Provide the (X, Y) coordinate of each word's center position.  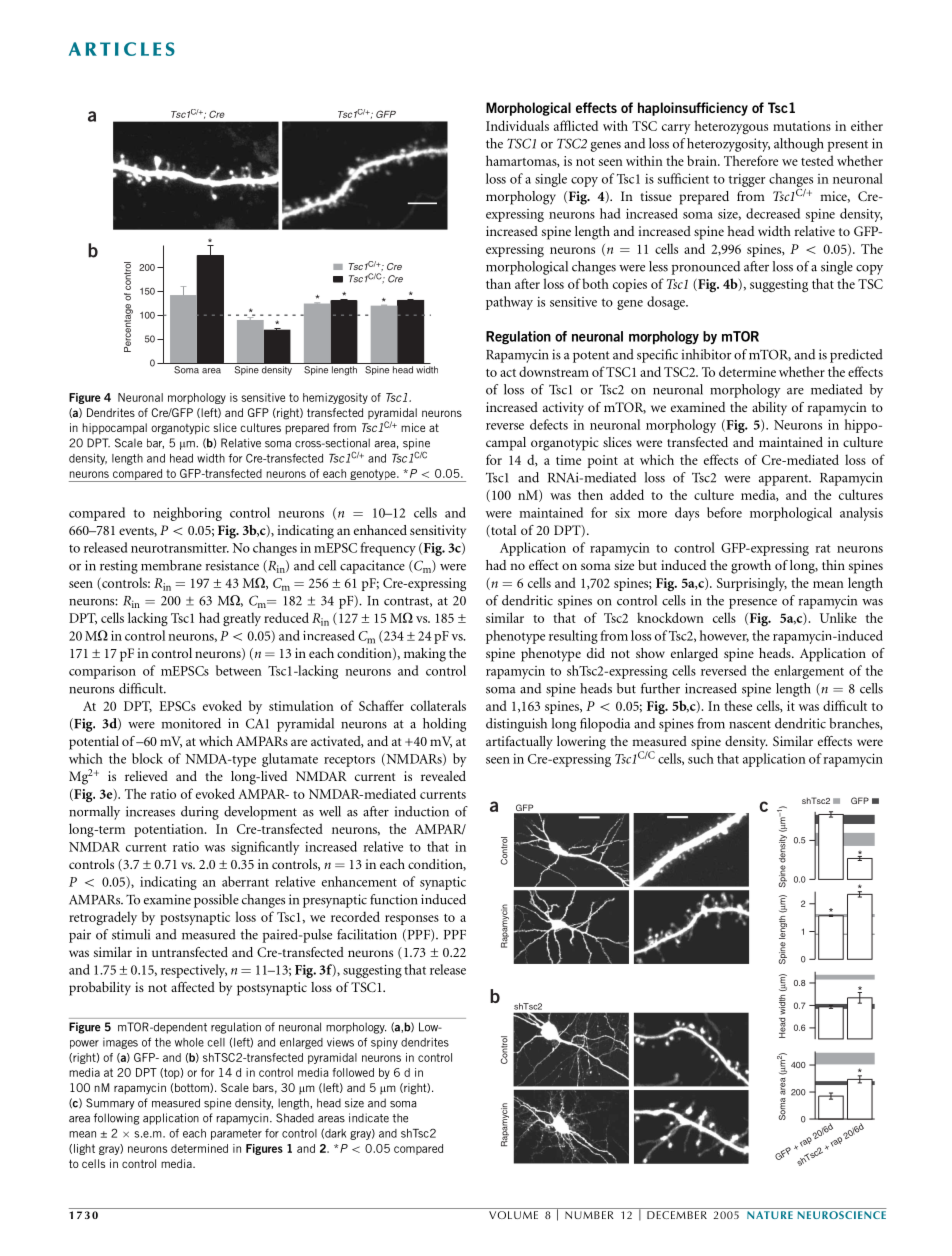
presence (753, 604)
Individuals (517, 125)
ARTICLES (122, 49)
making (425, 655)
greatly (242, 619)
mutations (802, 126)
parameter (236, 1134)
